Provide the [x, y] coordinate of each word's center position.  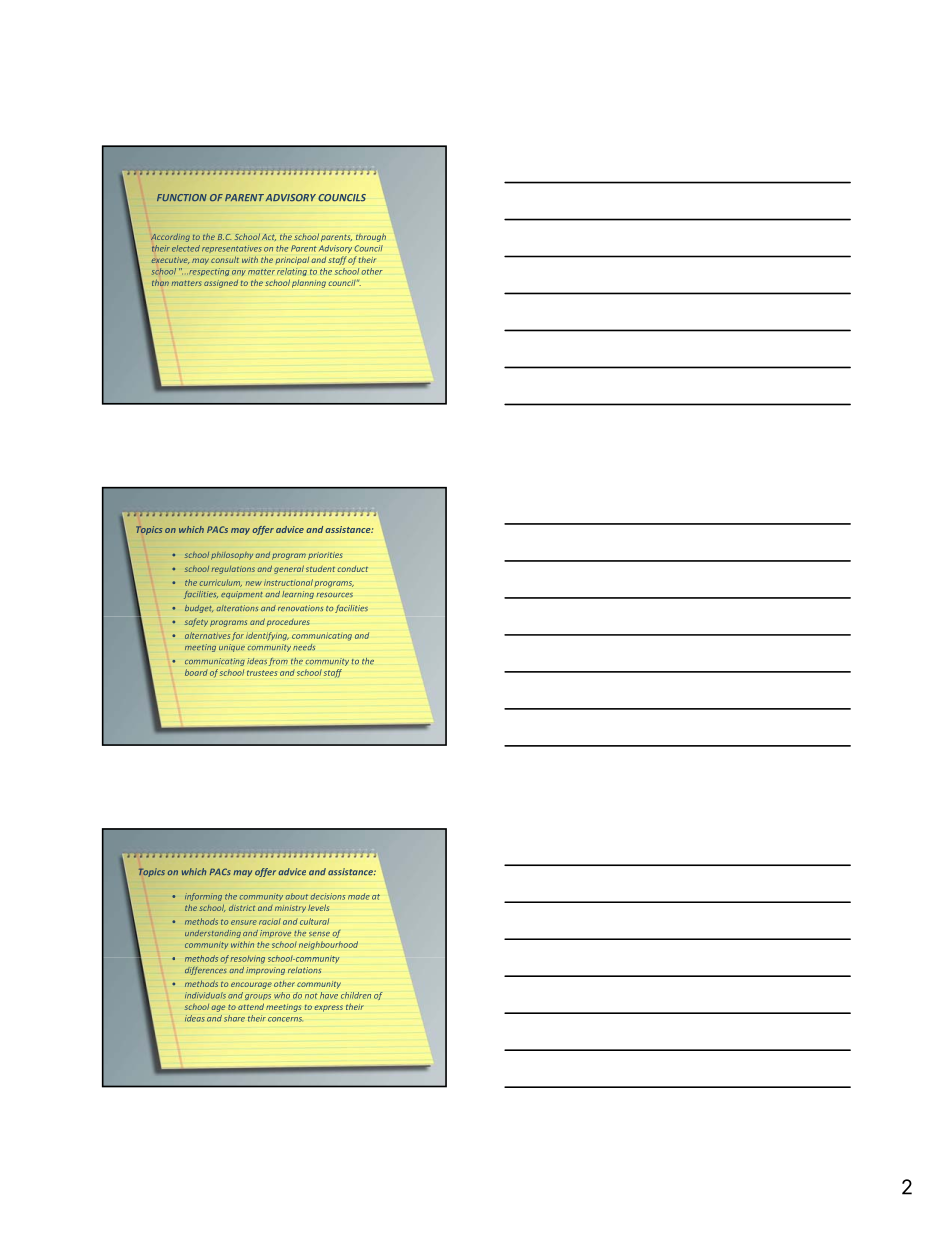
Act [269, 237]
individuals [205, 995]
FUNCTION [182, 197]
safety [196, 622]
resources [334, 595]
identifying [267, 636]
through [371, 237]
